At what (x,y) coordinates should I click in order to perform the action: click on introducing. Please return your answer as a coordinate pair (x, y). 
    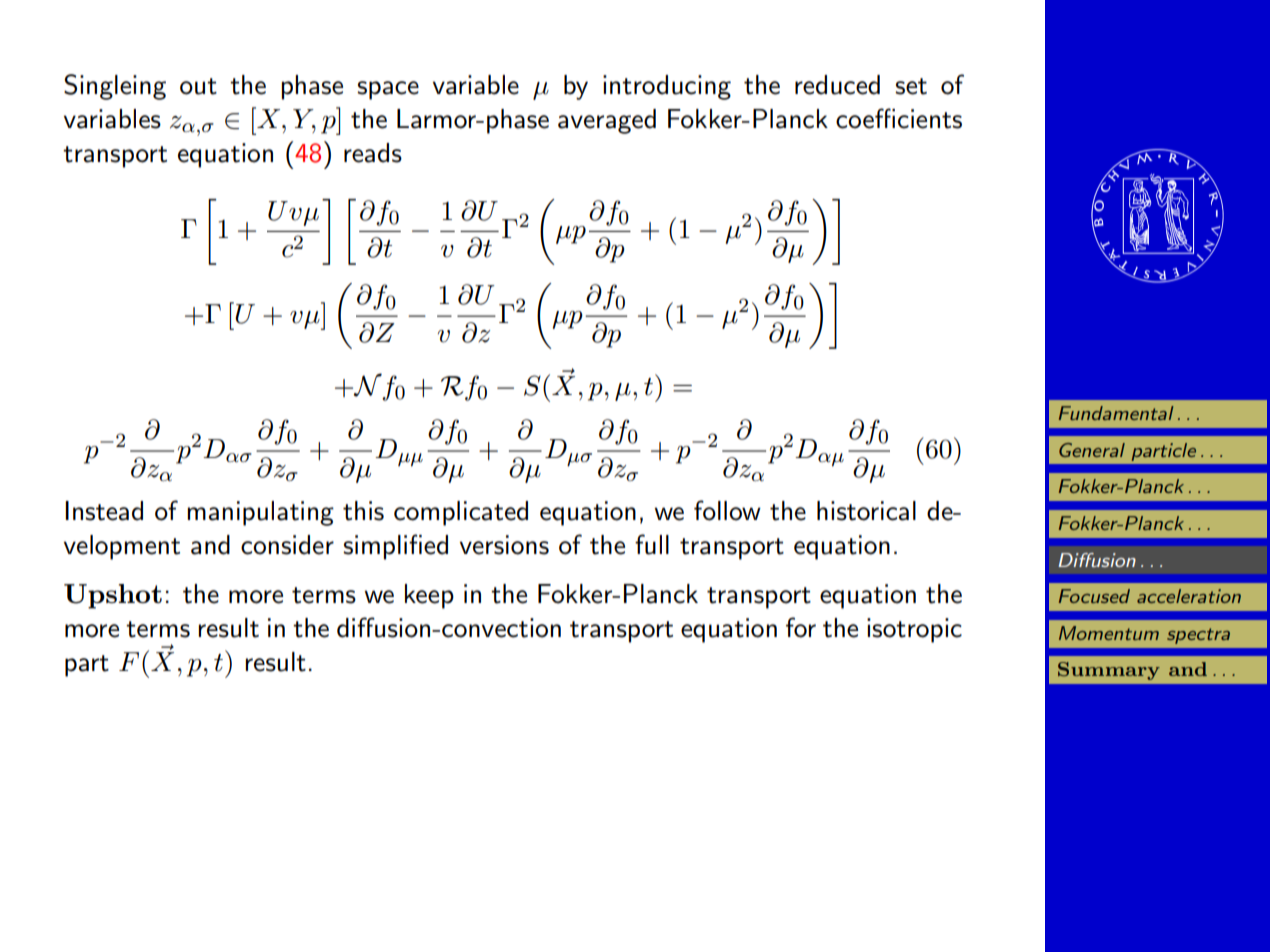
    Looking at the image, I should click on (667, 87).
